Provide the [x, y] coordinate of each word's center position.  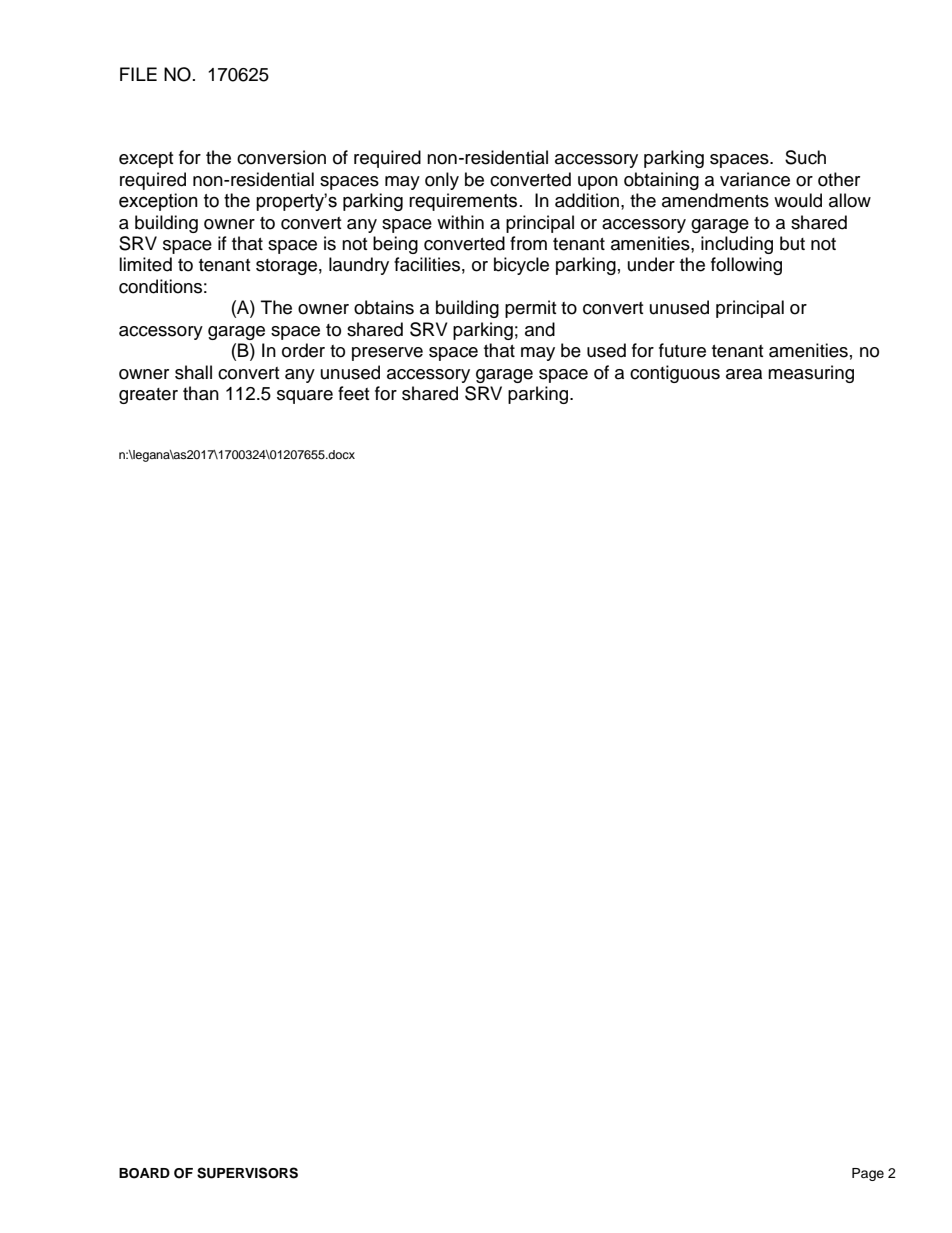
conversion [281, 157]
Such [805, 157]
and [540, 329]
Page [868, 1174]
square [305, 397]
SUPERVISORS [247, 1173]
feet [353, 393]
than [201, 393]
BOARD [144, 1173]
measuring [811, 374]
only [442, 181]
